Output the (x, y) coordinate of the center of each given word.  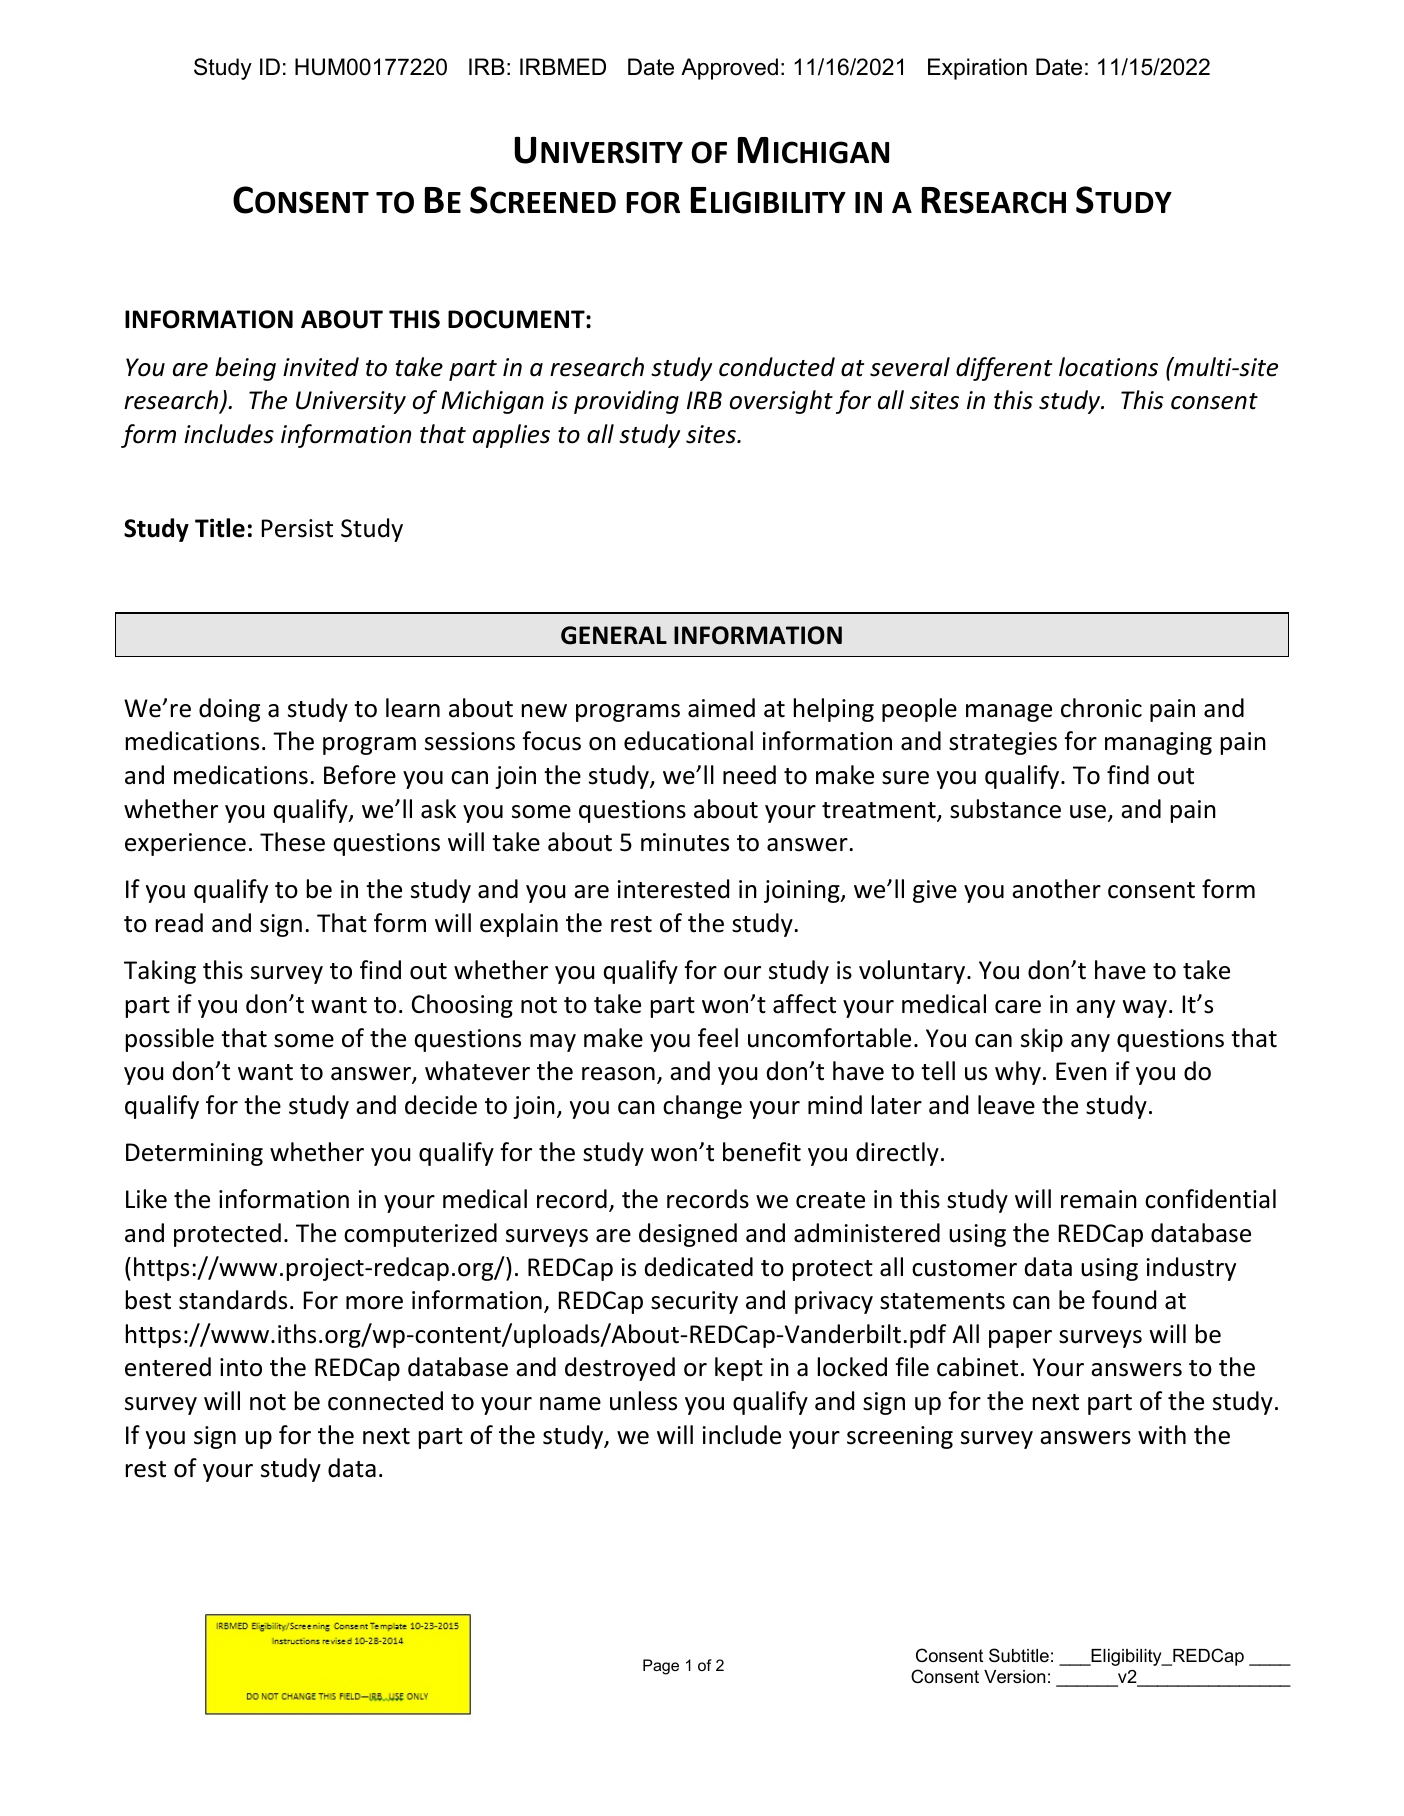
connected (385, 1401)
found (1124, 1300)
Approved (729, 69)
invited (321, 367)
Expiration (977, 69)
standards (233, 1300)
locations (1108, 367)
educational (688, 741)
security (694, 1302)
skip (1042, 1040)
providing (626, 402)
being (245, 369)
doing (229, 710)
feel (718, 1038)
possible (170, 1040)
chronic (1101, 708)
